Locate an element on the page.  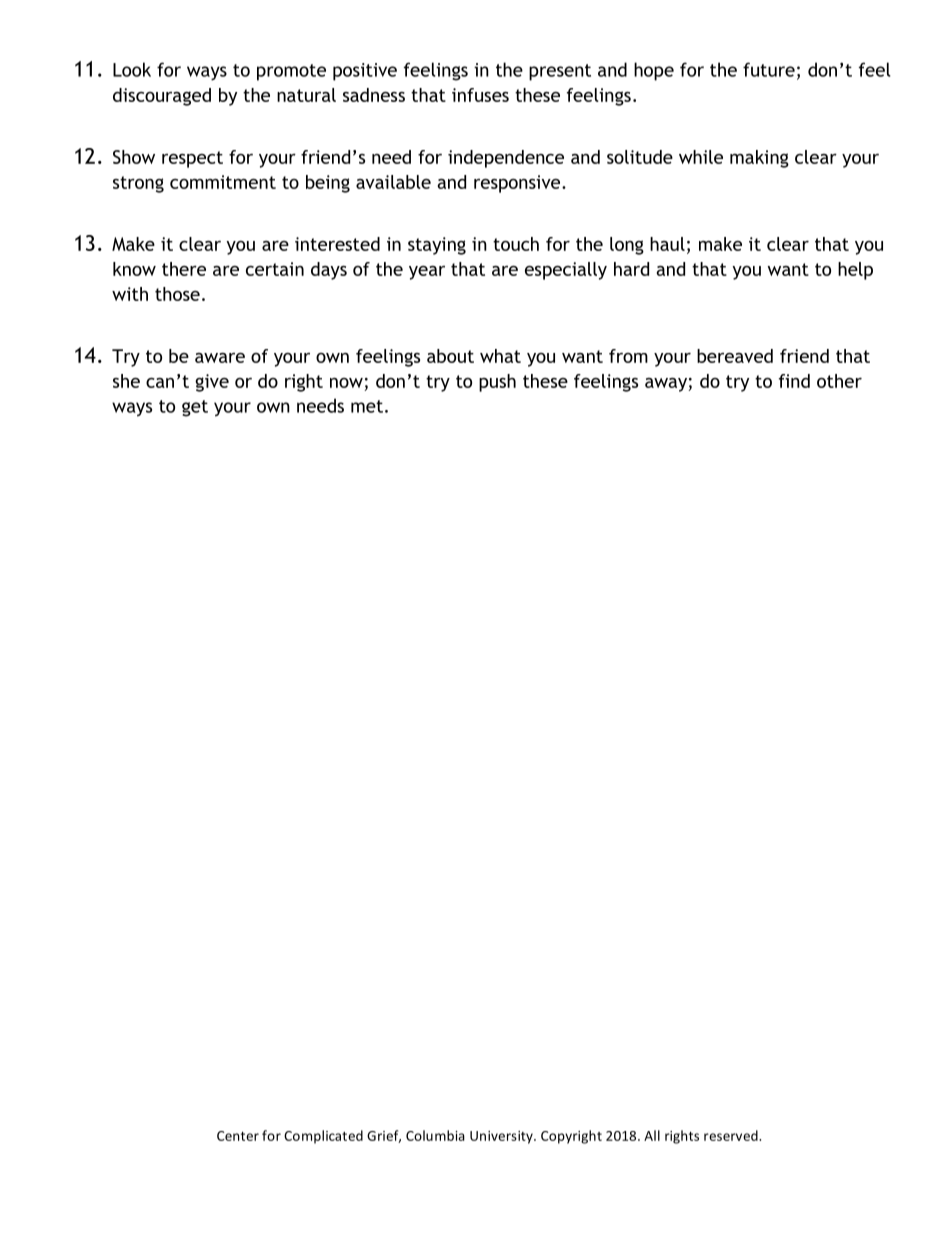
Complicated is located at coordinates (323, 1137).
